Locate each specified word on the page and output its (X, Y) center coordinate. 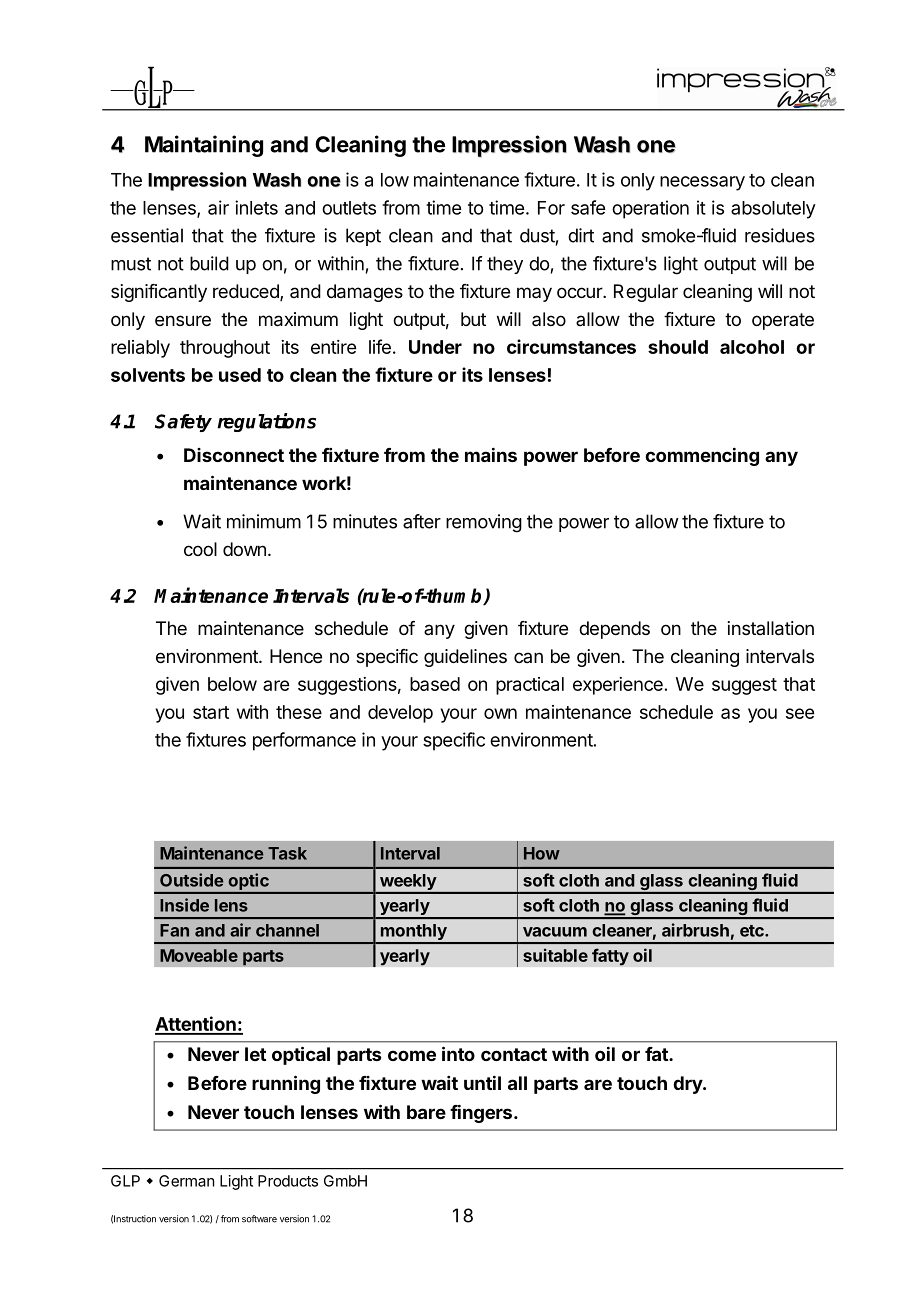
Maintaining (204, 146)
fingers (481, 1113)
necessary (702, 183)
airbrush (695, 930)
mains (491, 454)
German (186, 1181)
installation (771, 628)
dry (688, 1085)
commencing (702, 456)
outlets (349, 208)
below (232, 684)
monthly (413, 933)
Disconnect (234, 455)
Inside (184, 905)
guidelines (465, 658)
